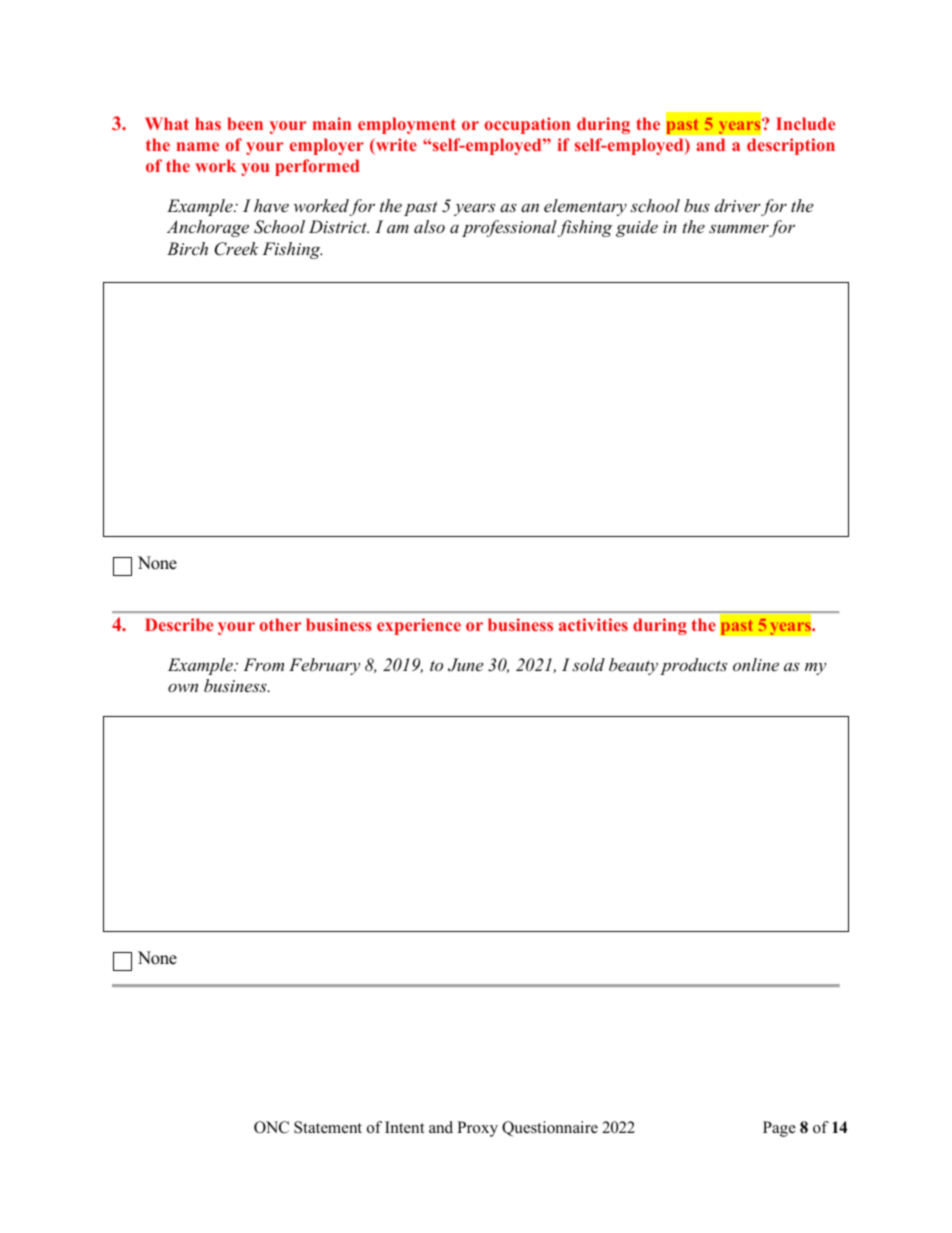  What do you see at coordinates (756, 664) in the screenshot?
I see `online` at bounding box center [756, 664].
